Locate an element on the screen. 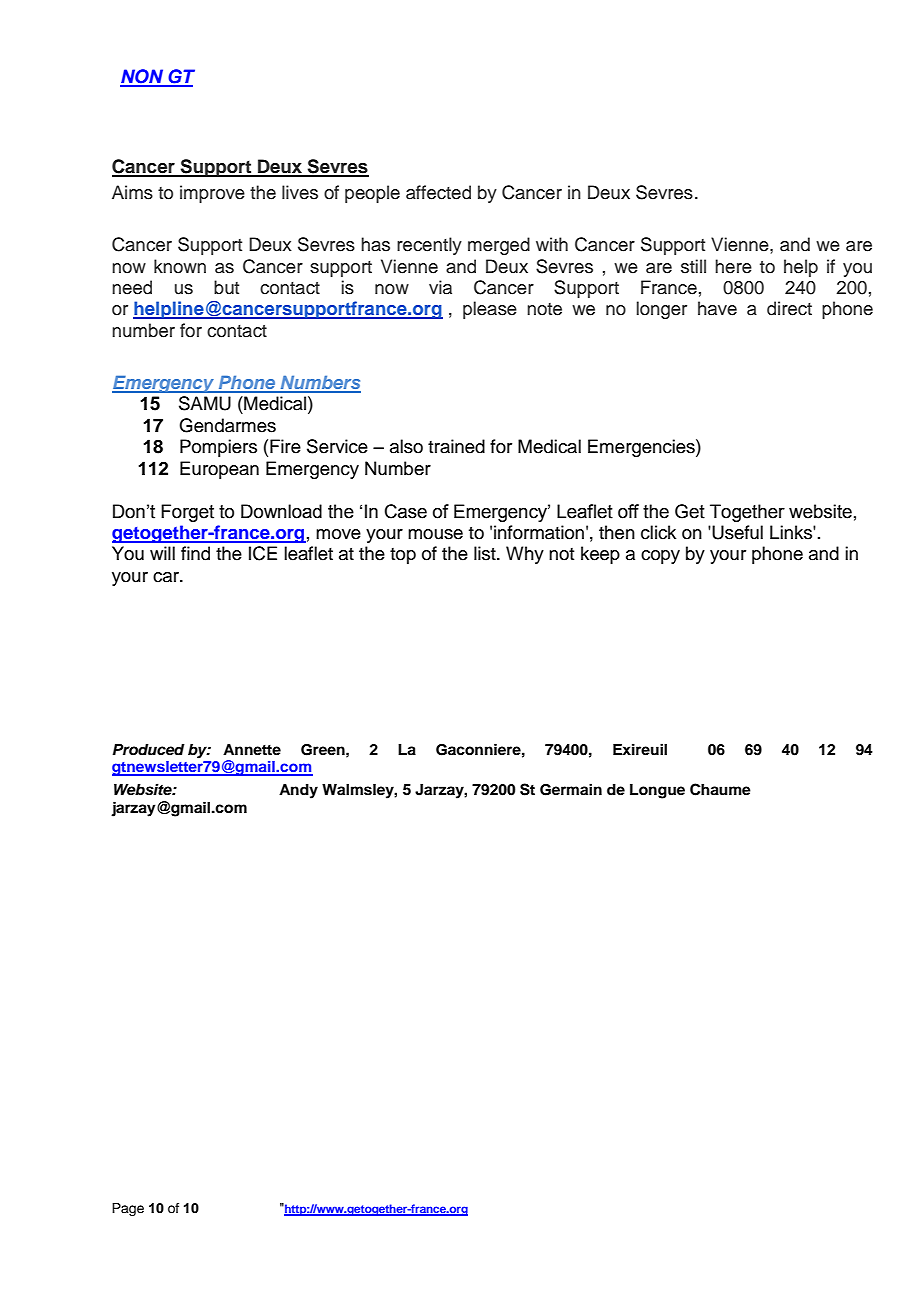  Annette is located at coordinates (252, 749).
